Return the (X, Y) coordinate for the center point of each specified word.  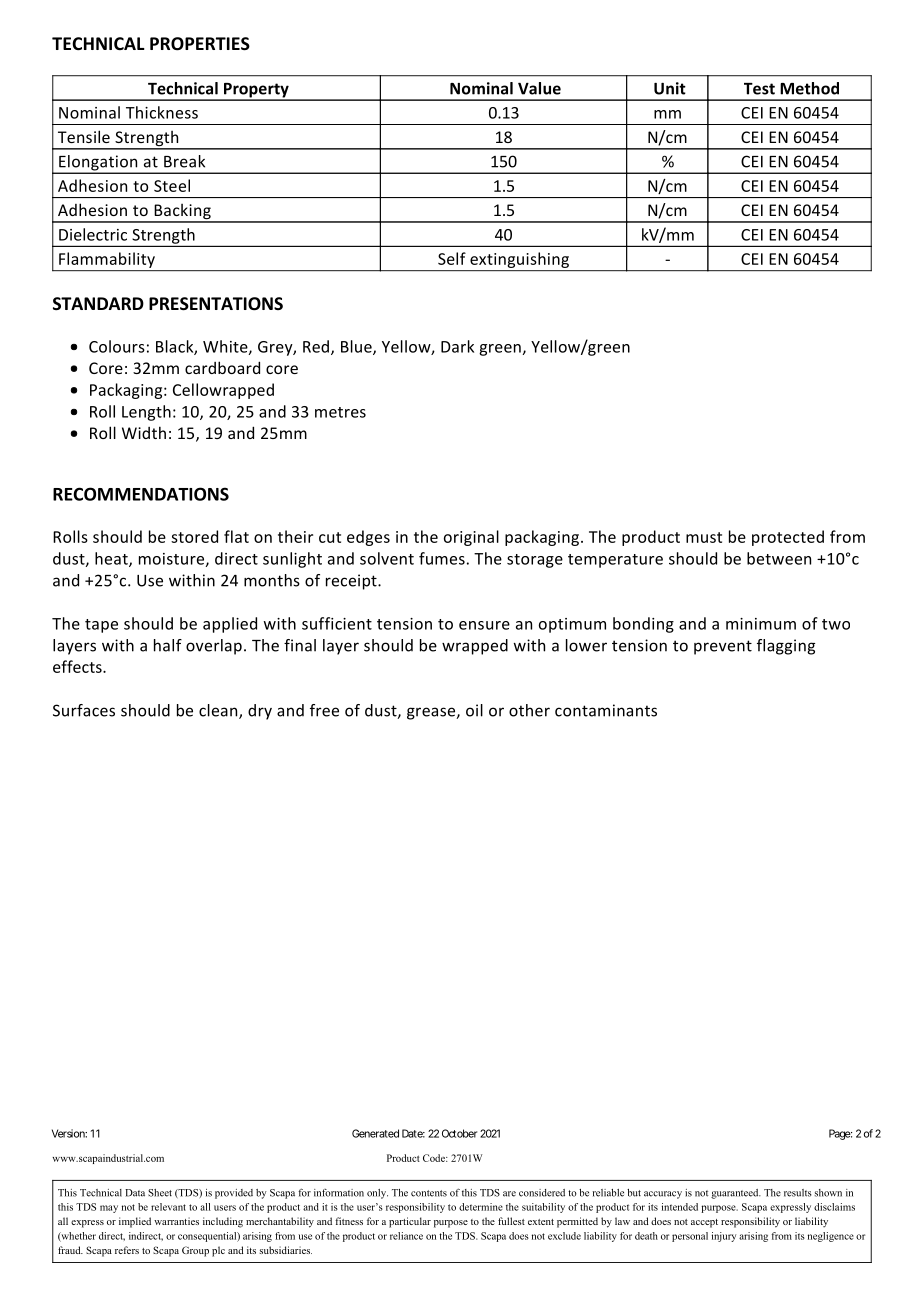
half (168, 645)
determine (481, 1207)
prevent (723, 647)
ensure (484, 625)
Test (759, 89)
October (459, 1133)
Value (539, 88)
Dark (457, 346)
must (704, 537)
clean (219, 711)
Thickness (162, 112)
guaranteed (736, 1194)
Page (840, 1134)
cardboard (222, 367)
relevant (168, 1207)
